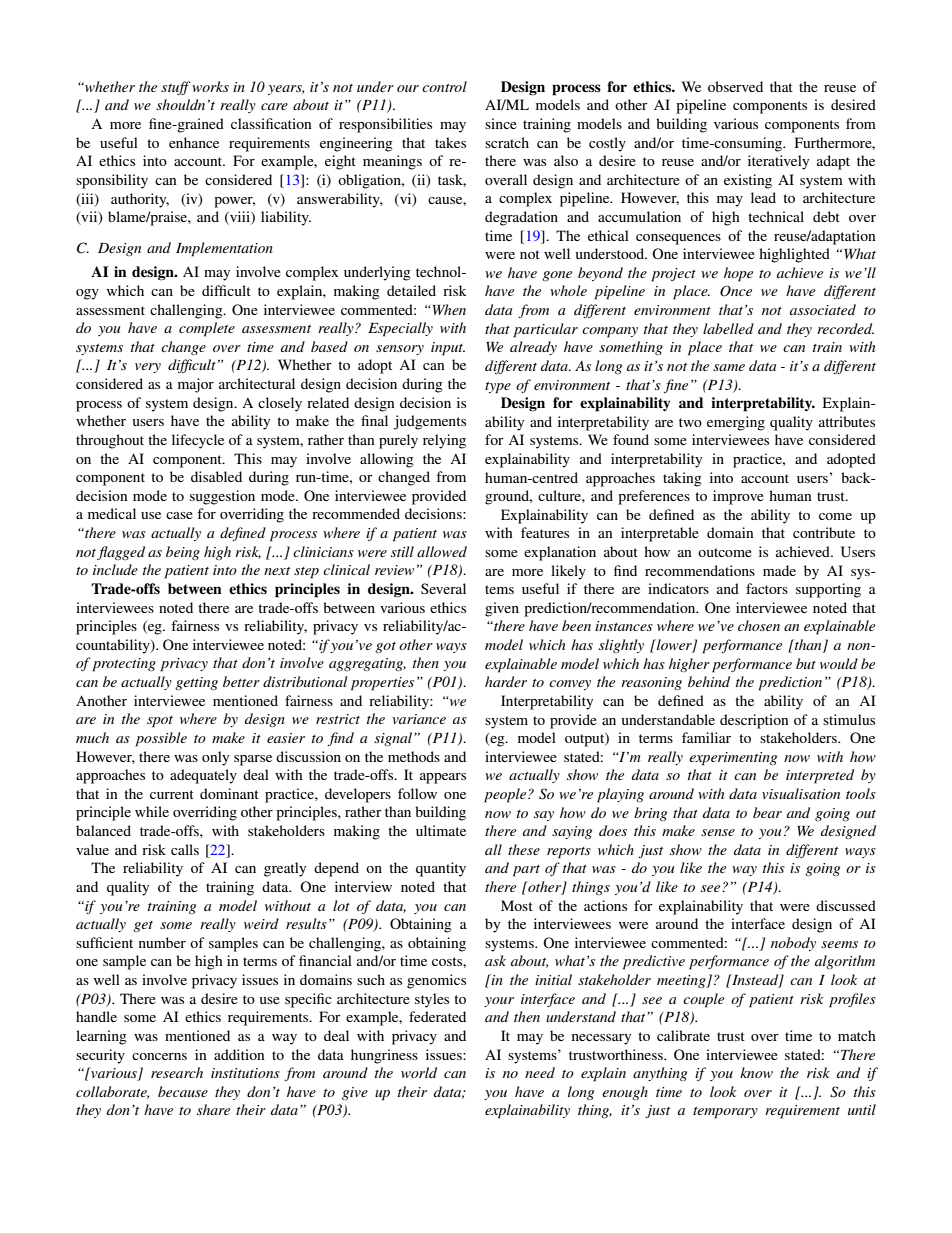  I want to click on research, so click(177, 1072).
